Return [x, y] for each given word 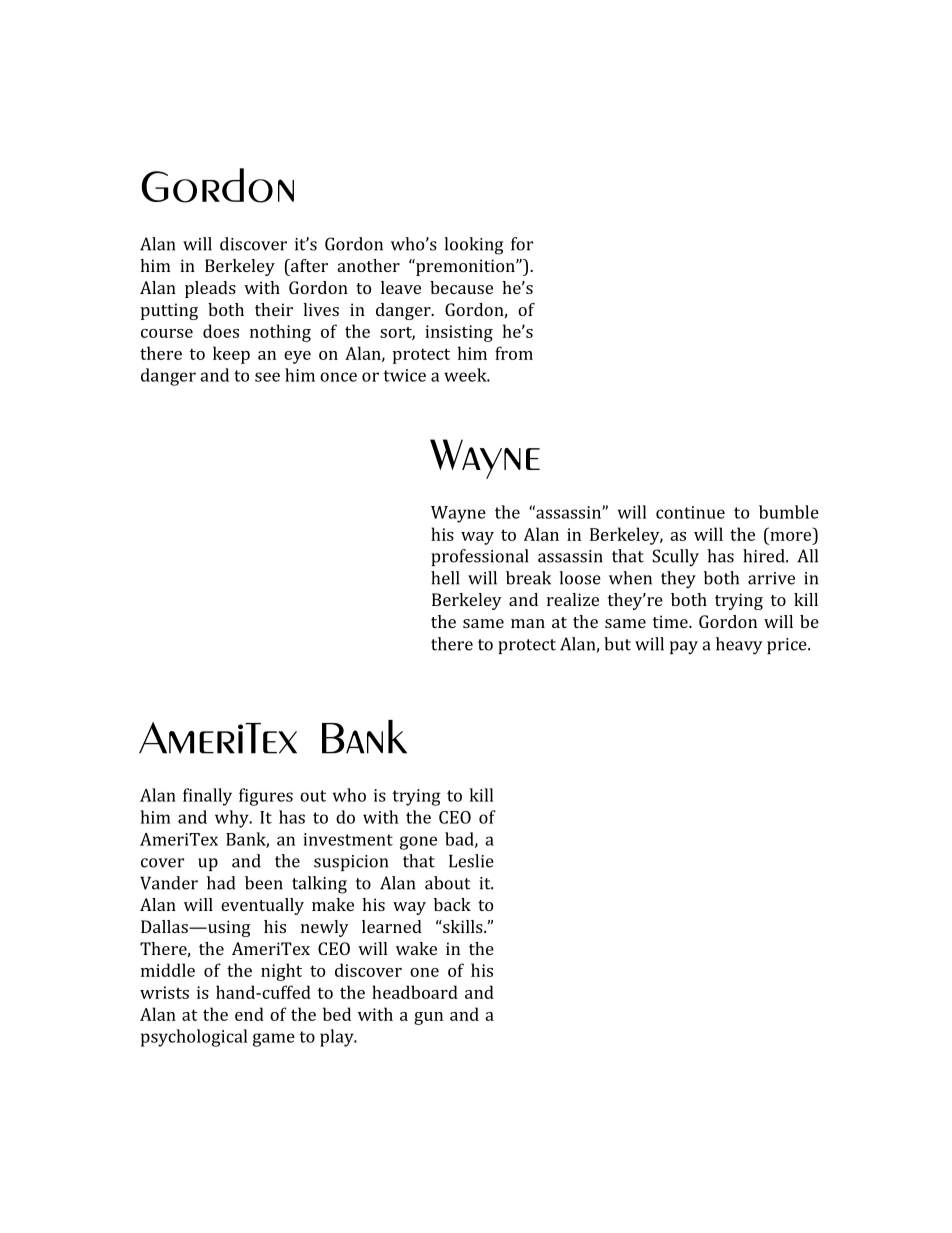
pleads [210, 289]
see [267, 377]
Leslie [471, 861]
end [249, 1014]
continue [690, 512]
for [522, 244]
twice [404, 375]
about [447, 883]
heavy [739, 646]
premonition [465, 267]
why [233, 819]
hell [445, 578]
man [528, 623]
